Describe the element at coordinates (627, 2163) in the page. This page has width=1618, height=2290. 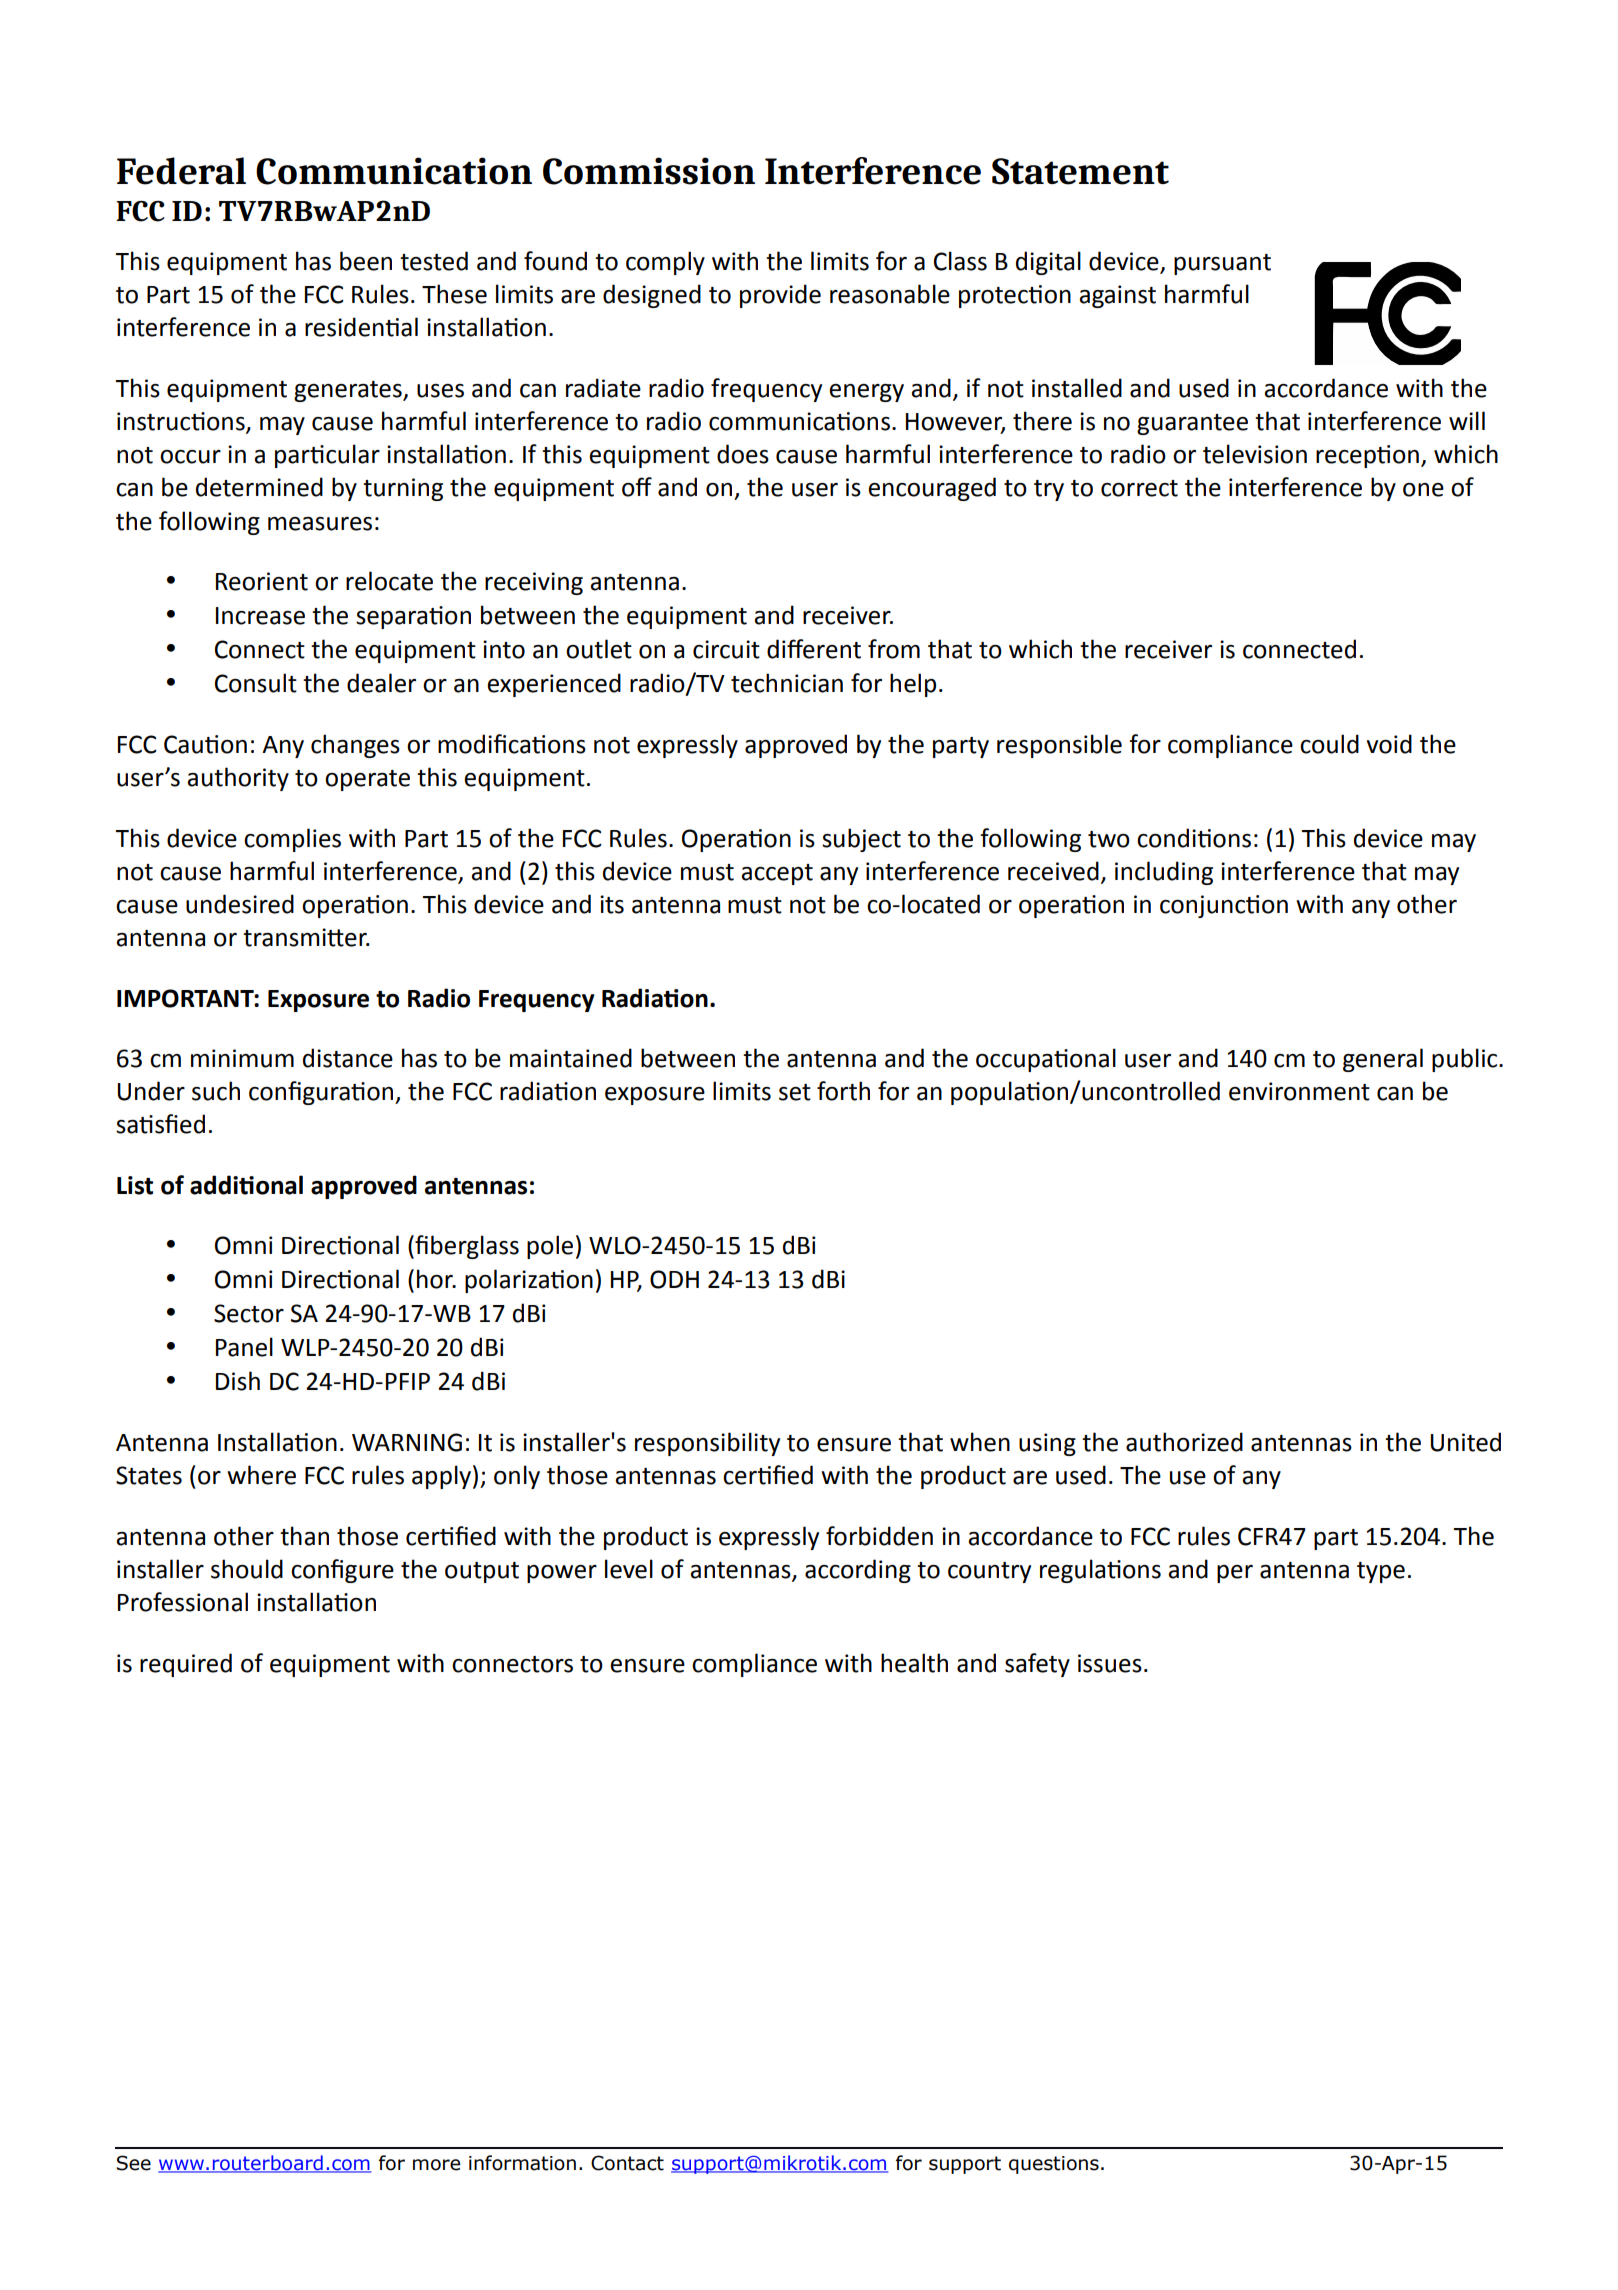
I see `Contact` at that location.
